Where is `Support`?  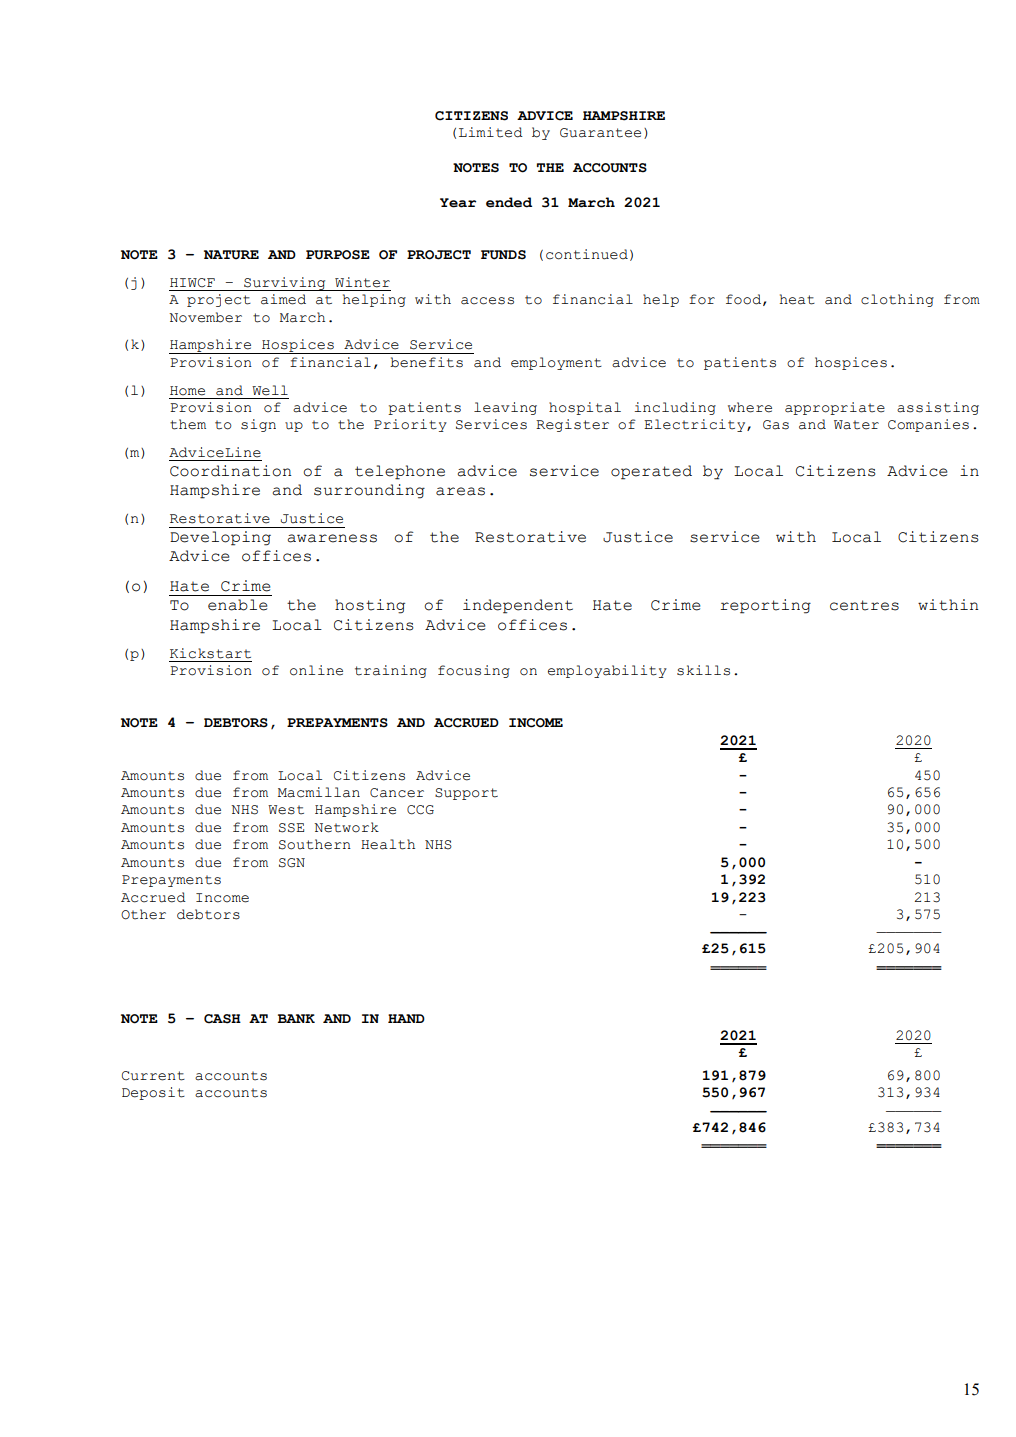
Support is located at coordinates (466, 794).
